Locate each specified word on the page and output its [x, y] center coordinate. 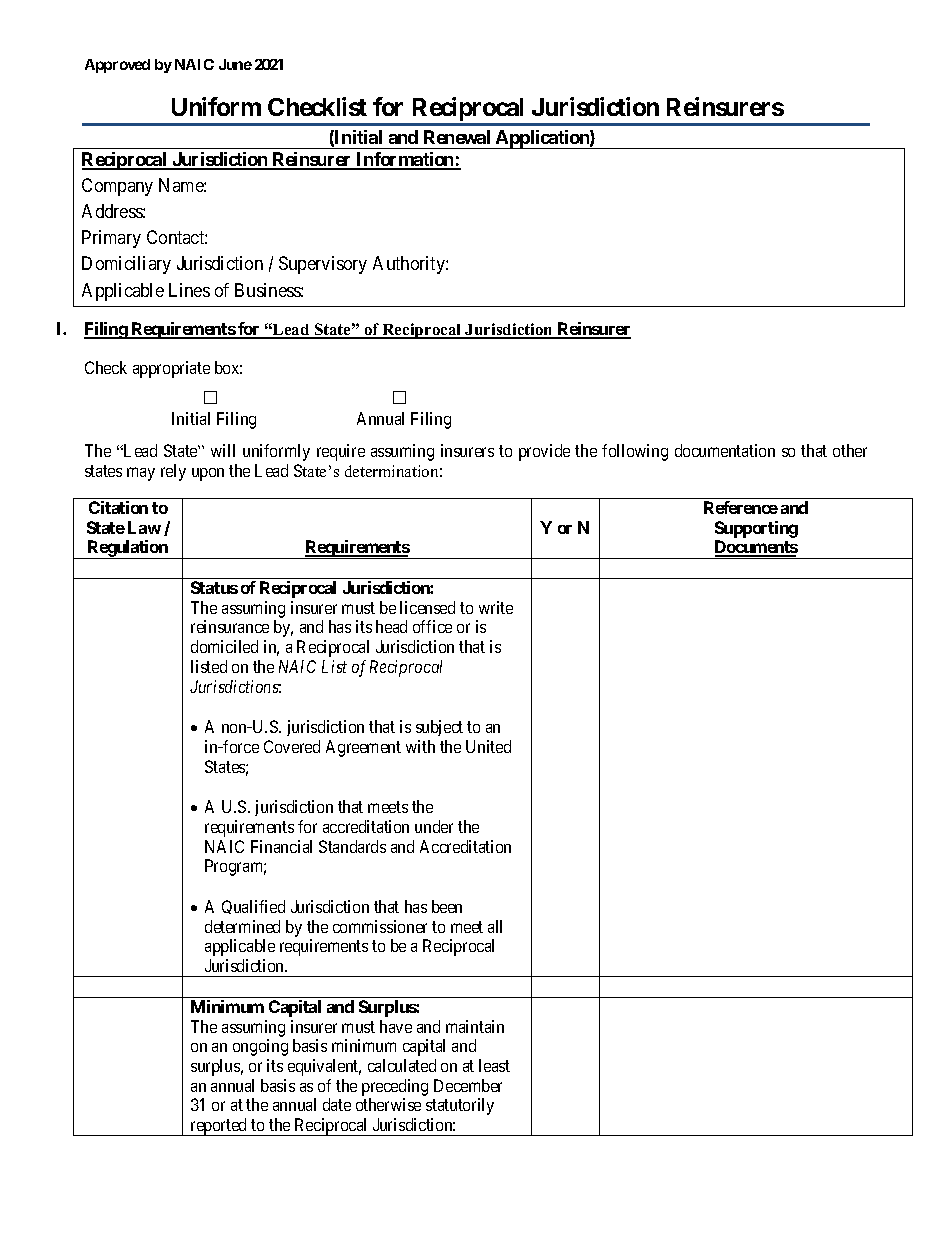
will [223, 450]
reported [219, 1127]
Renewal [457, 137]
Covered [292, 746]
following [635, 452]
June [235, 64]
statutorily [460, 1106]
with [420, 746]
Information [405, 160]
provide [544, 452]
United [488, 746]
